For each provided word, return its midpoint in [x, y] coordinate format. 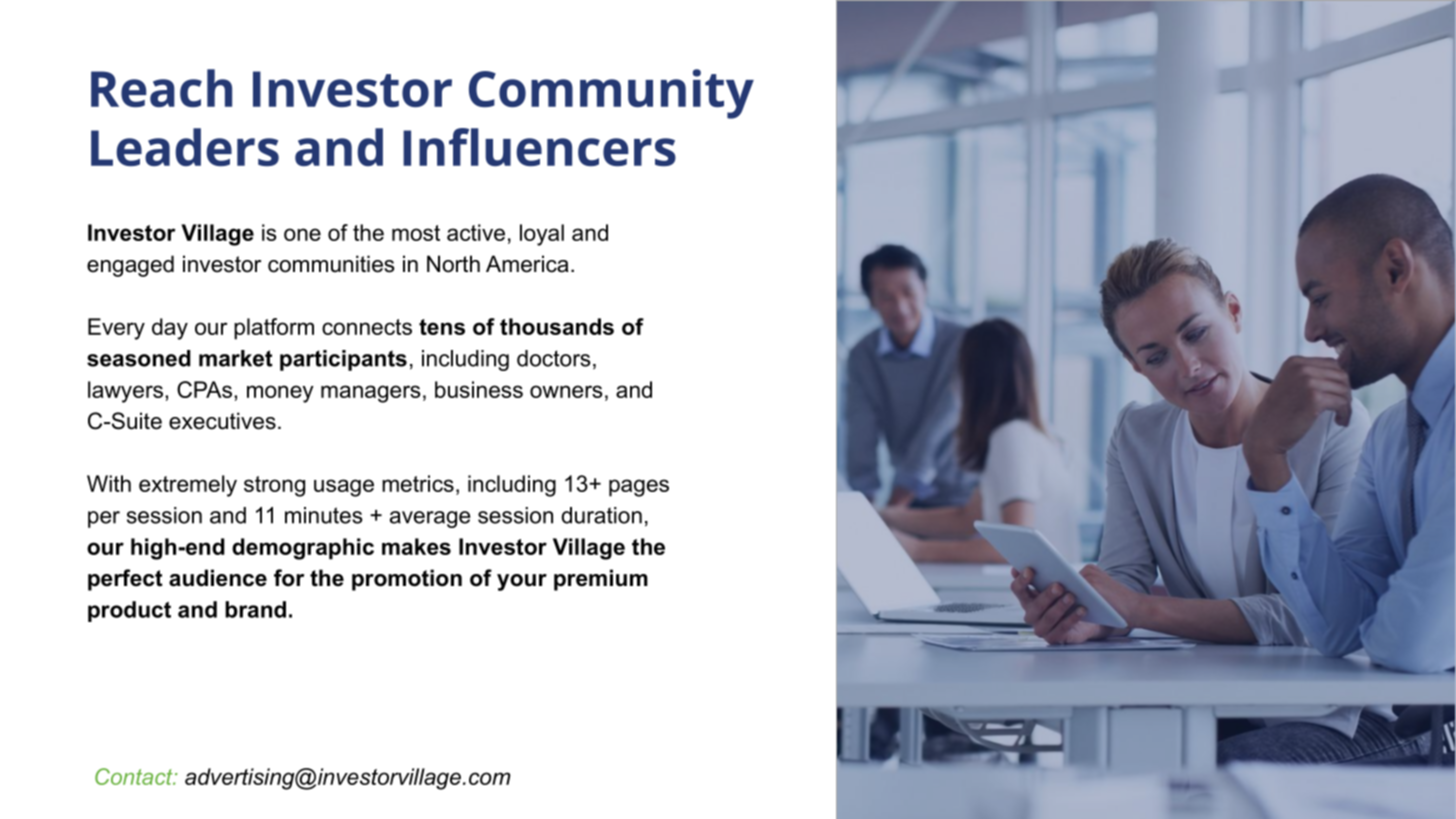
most [416, 233]
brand [255, 609]
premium [601, 580]
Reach [161, 88]
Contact [135, 776]
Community [611, 94]
